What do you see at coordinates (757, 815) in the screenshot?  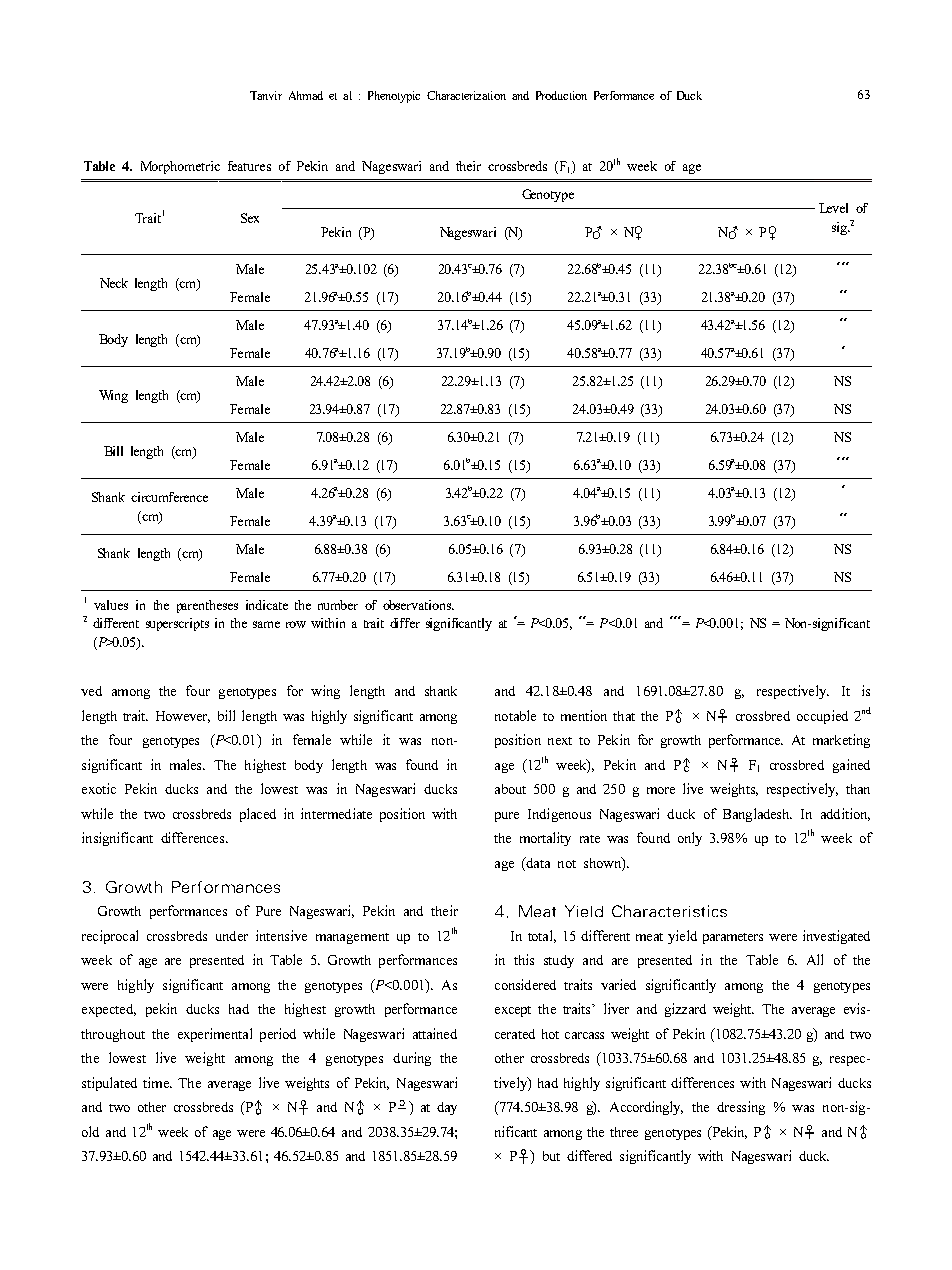 I see `Bangladesh` at bounding box center [757, 815].
